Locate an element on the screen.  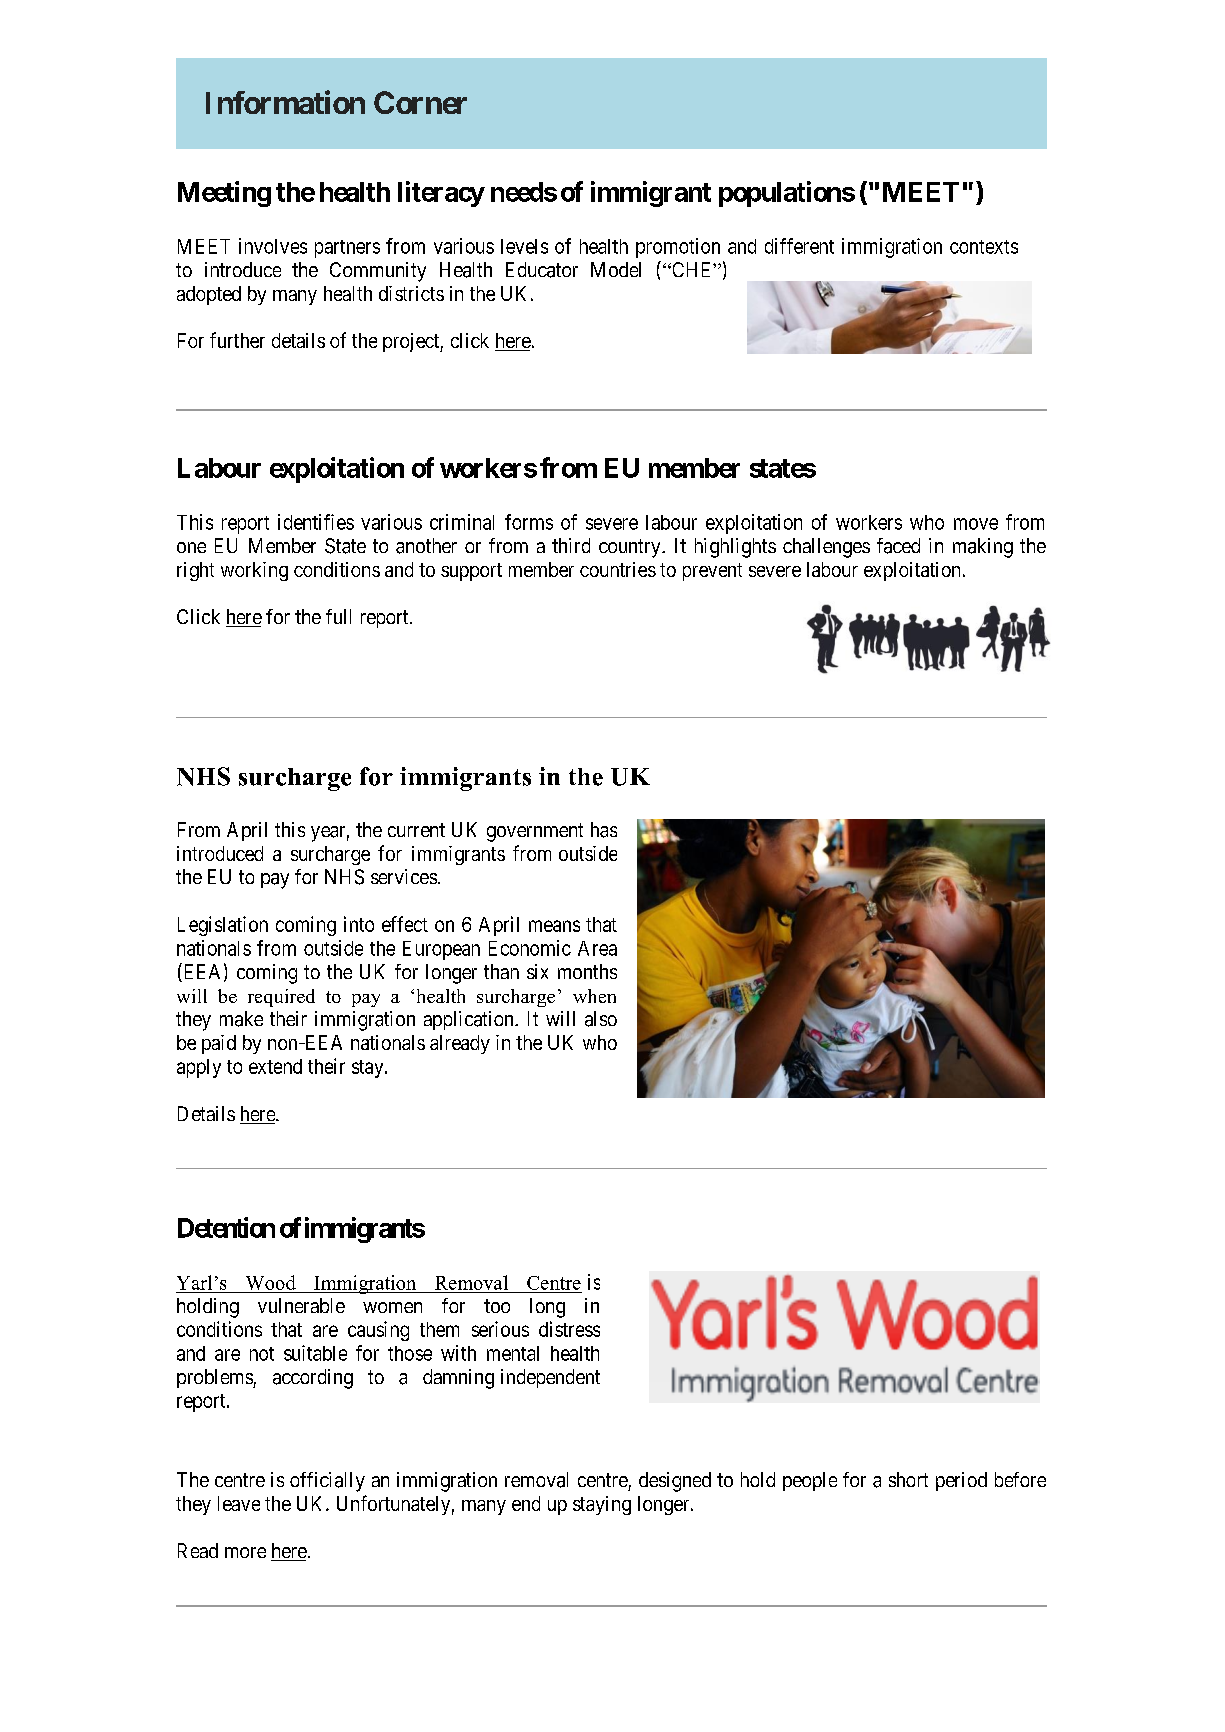
designed is located at coordinates (675, 1482).
